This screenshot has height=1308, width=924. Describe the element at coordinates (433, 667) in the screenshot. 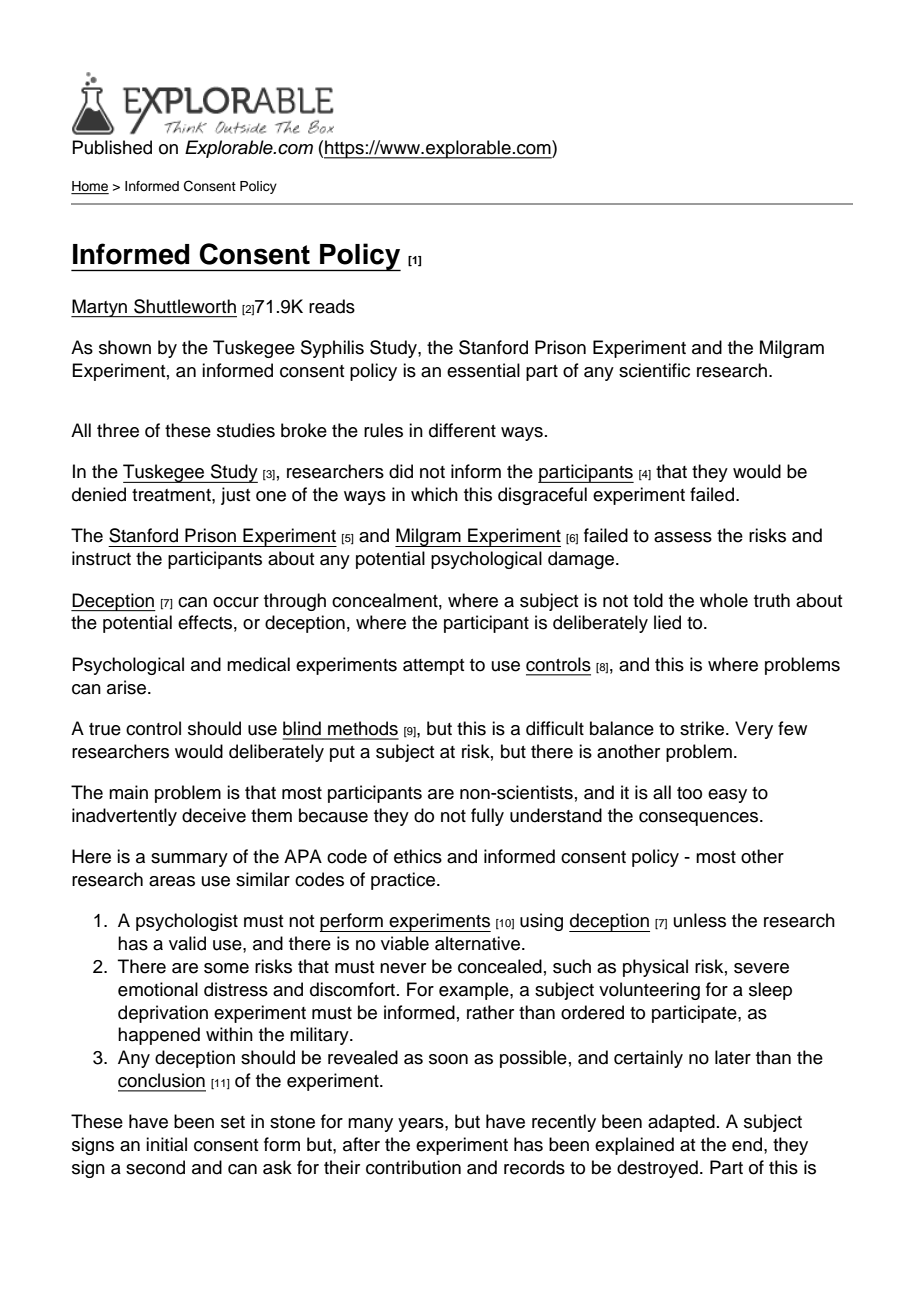

I see `attempt` at that location.
